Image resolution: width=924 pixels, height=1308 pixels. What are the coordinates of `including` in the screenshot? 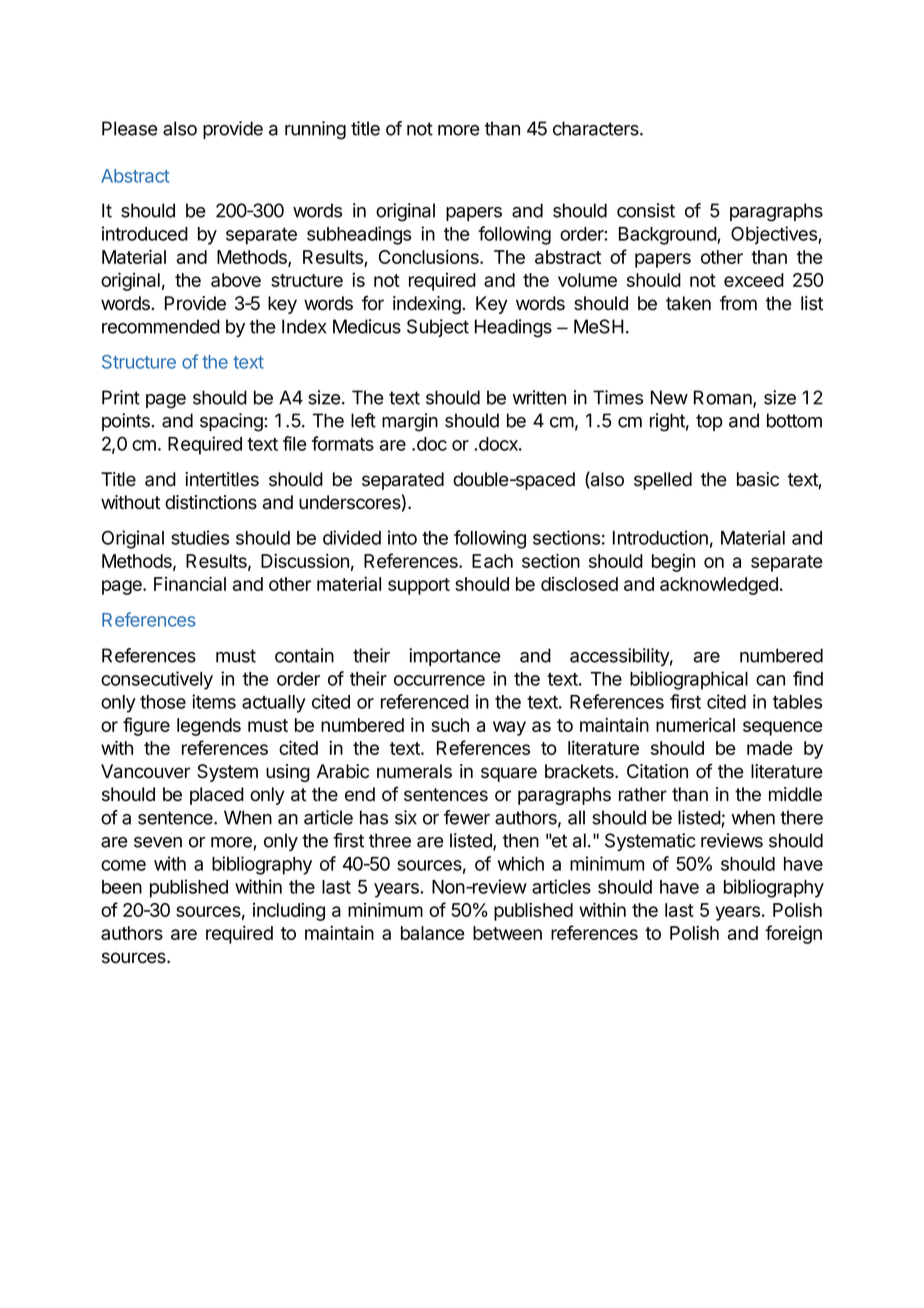 It's located at (289, 911).
